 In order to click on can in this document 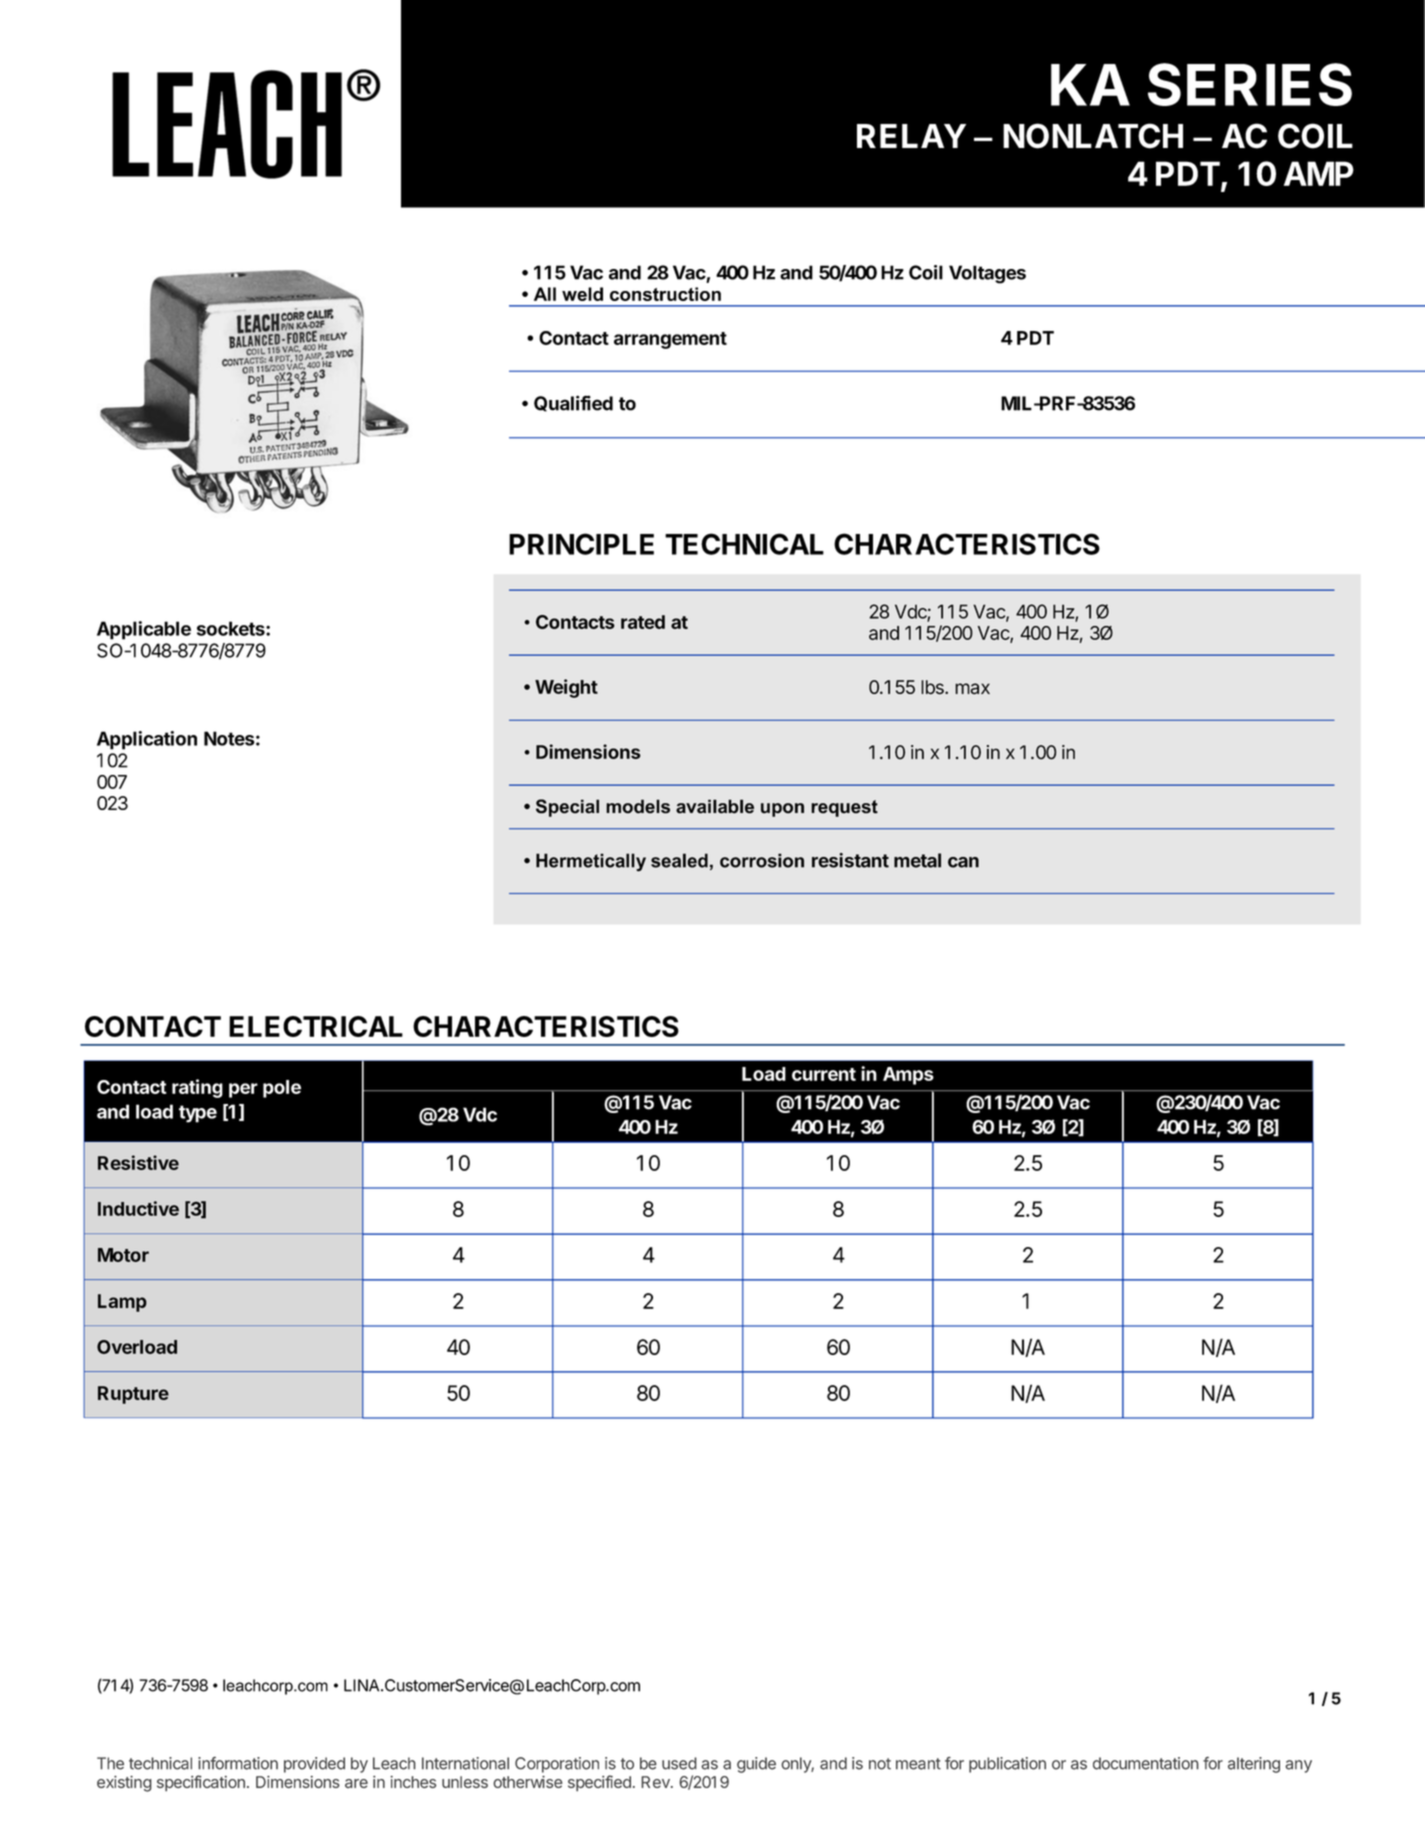, I will do `click(963, 862)`.
